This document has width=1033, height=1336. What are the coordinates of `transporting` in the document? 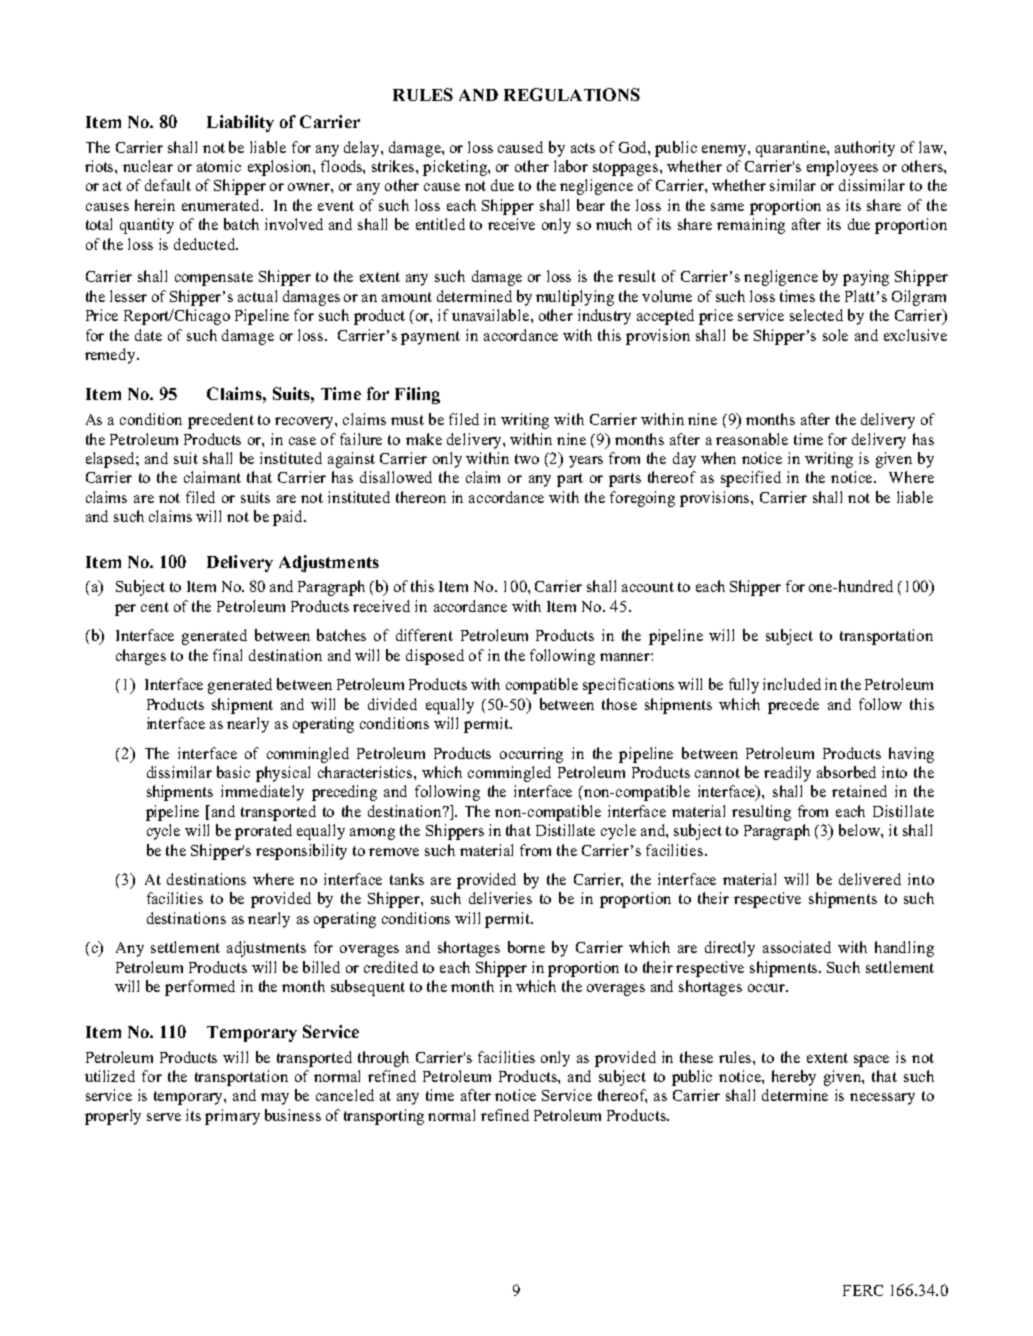 It's located at (384, 1117).
